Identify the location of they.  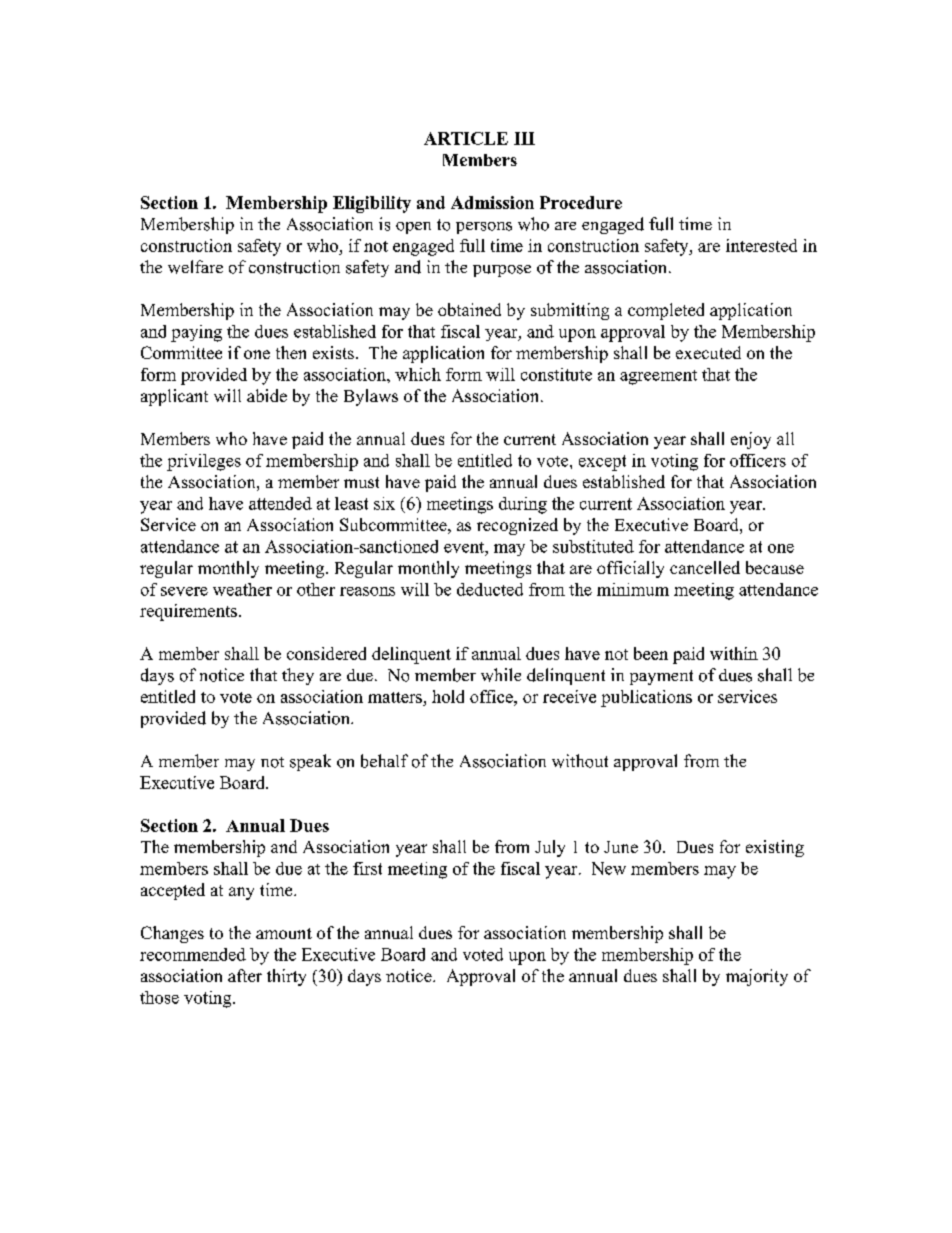
(298, 676).
